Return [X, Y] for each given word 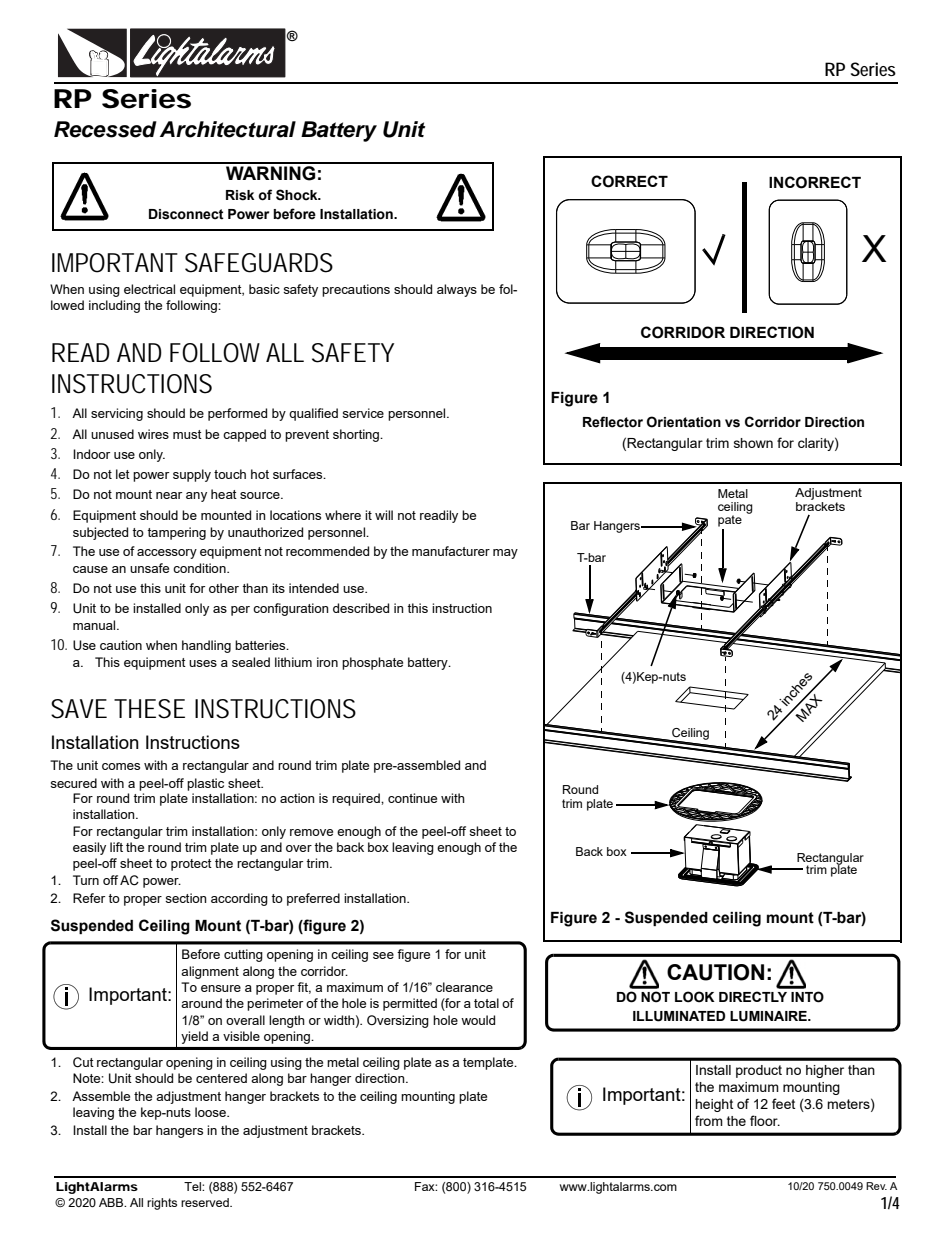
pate [730, 521]
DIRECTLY [753, 996]
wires [153, 434]
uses [203, 663]
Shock [298, 195]
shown [753, 443]
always [457, 290]
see [383, 955]
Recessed [105, 129]
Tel [193, 1186]
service [363, 413]
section [186, 898]
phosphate [372, 663]
